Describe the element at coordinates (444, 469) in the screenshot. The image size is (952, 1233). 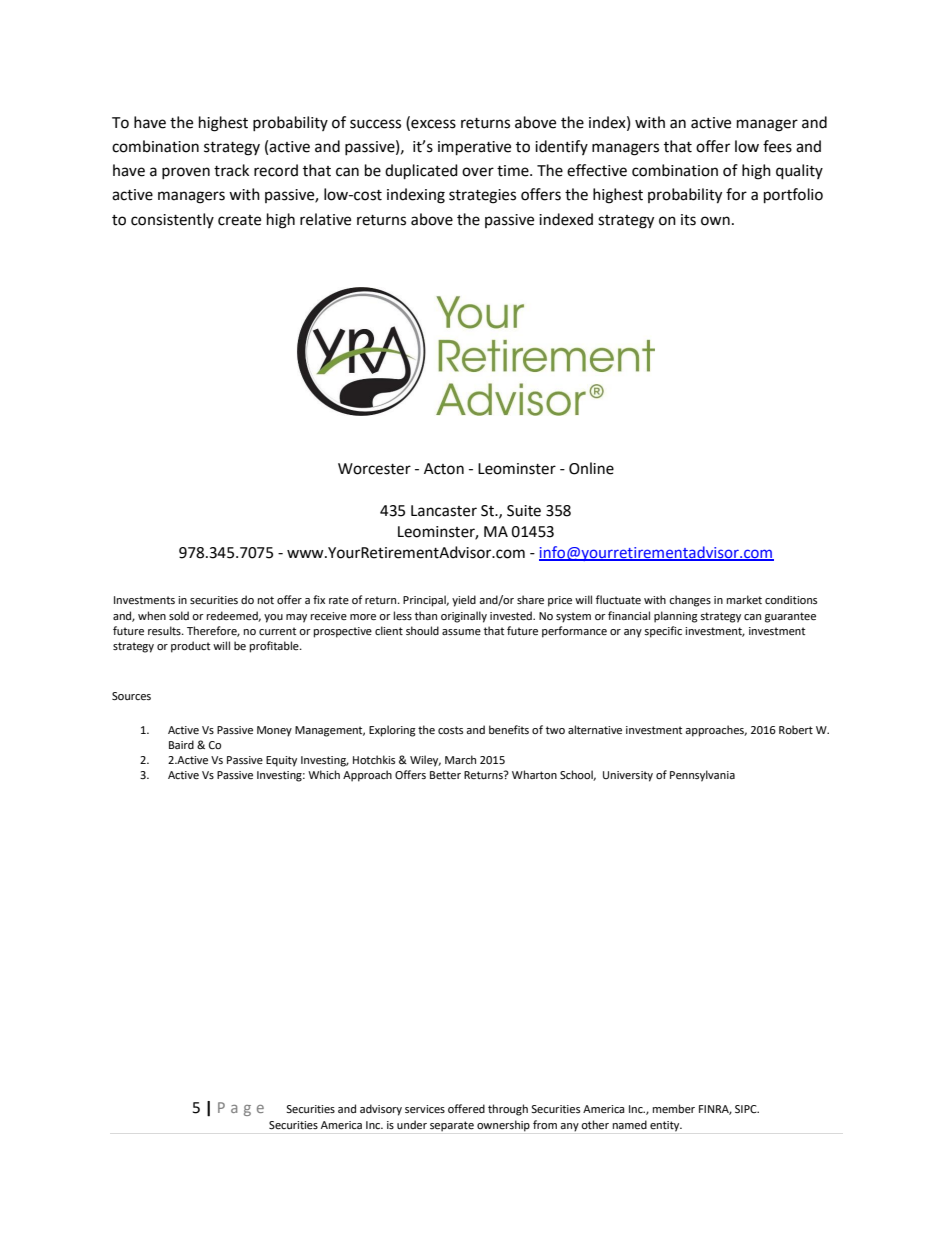
I see `Acton` at that location.
